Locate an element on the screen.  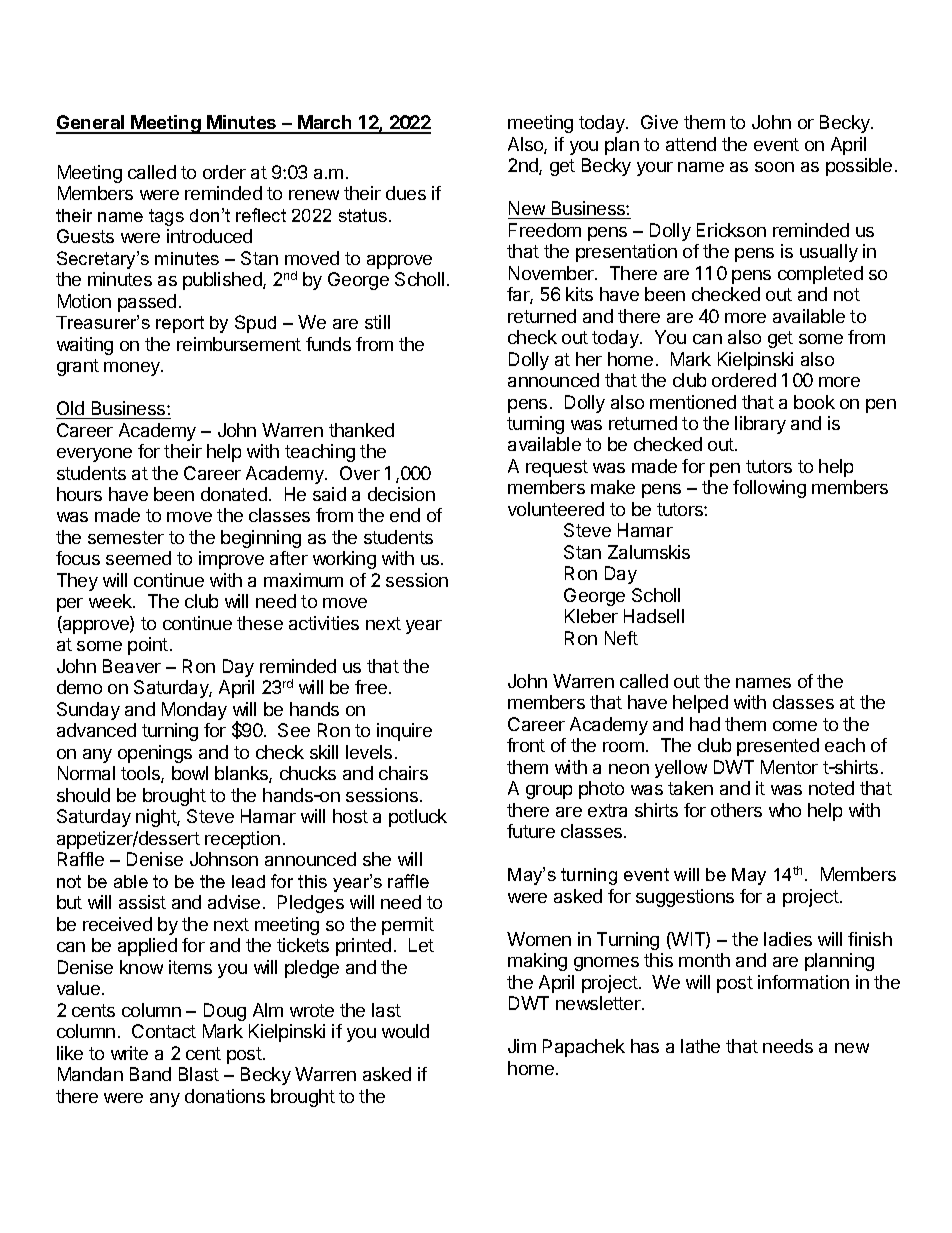
activities is located at coordinates (324, 623).
